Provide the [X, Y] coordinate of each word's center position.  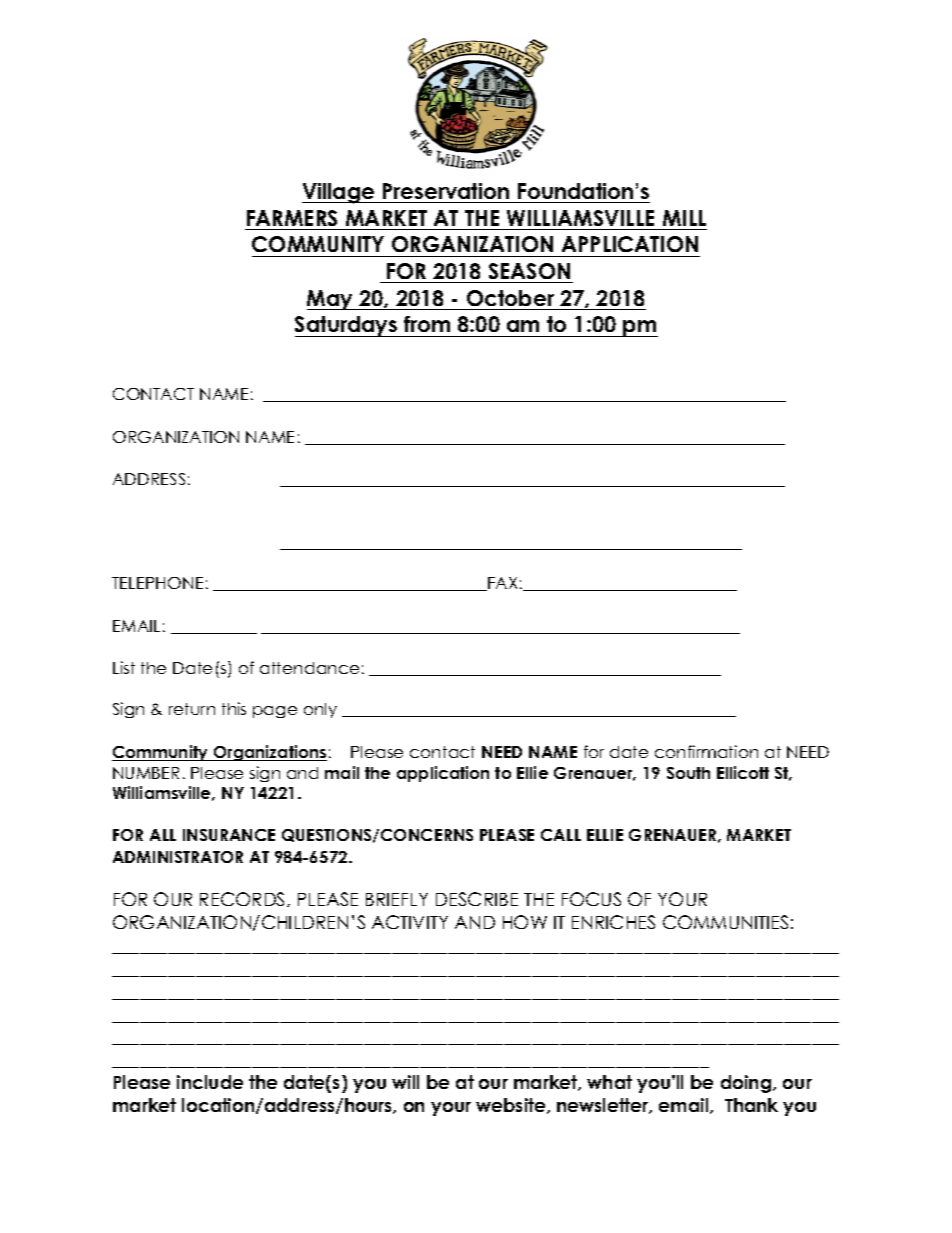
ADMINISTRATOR [178, 857]
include [210, 1082]
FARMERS [292, 218]
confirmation [706, 751]
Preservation [446, 191]
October [510, 298]
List [124, 667]
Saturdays [347, 326]
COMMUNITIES [725, 922]
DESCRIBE [477, 899]
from [427, 324]
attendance [309, 668]
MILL [684, 218]
